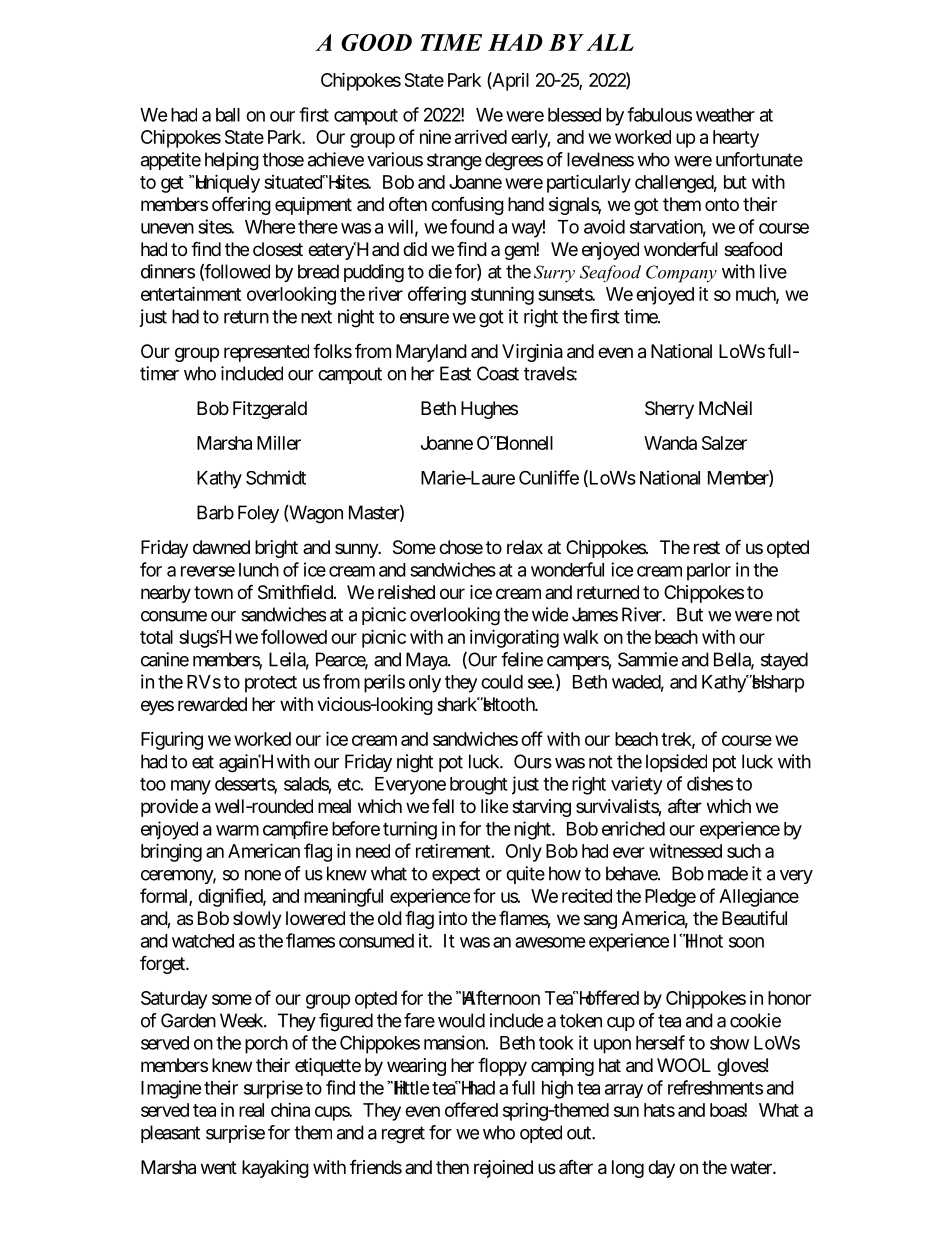 Image resolution: width=952 pixels, height=1233 pixels. I want to click on real, so click(251, 1110).
